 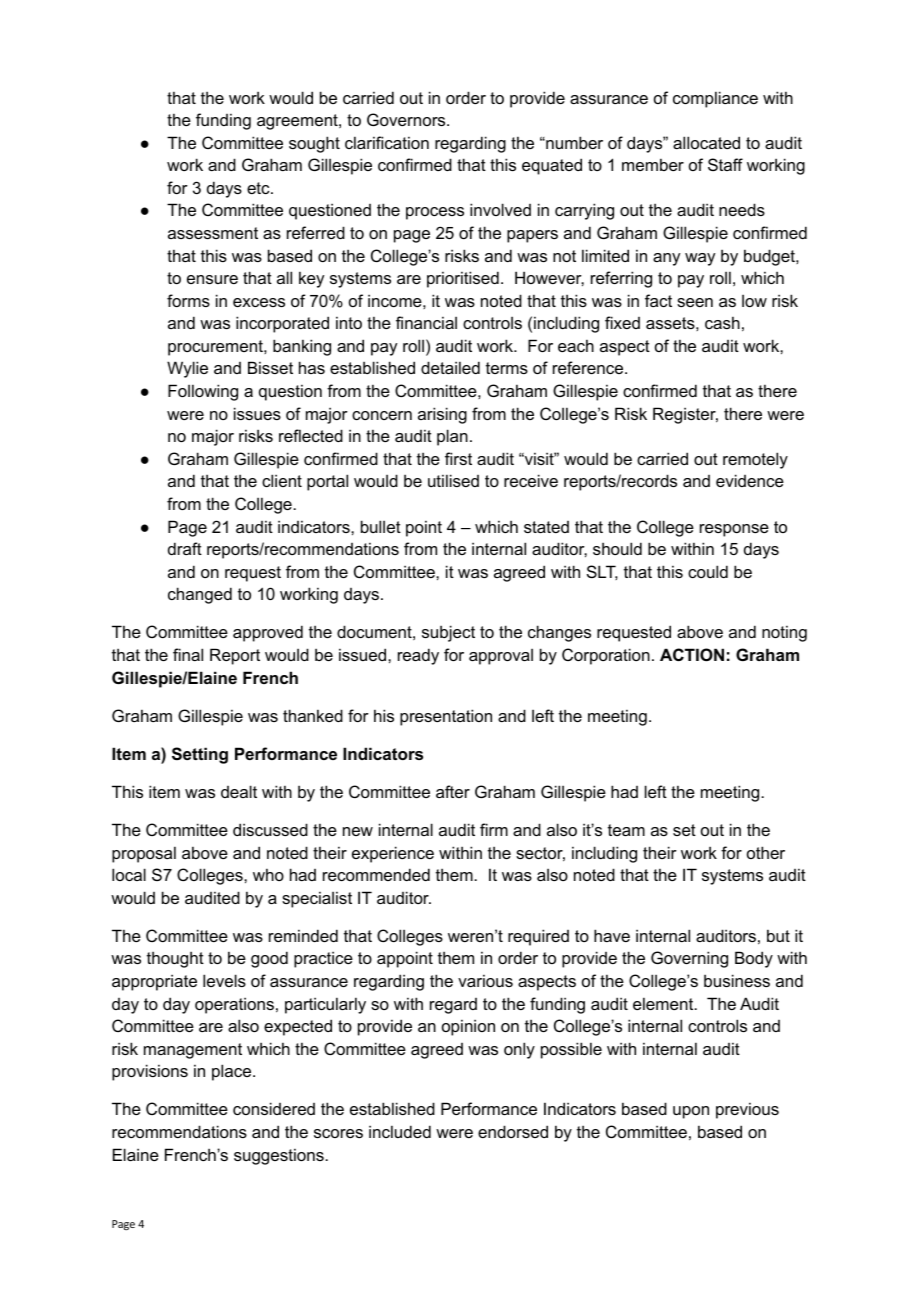 I want to click on upon, so click(x=691, y=1112).
